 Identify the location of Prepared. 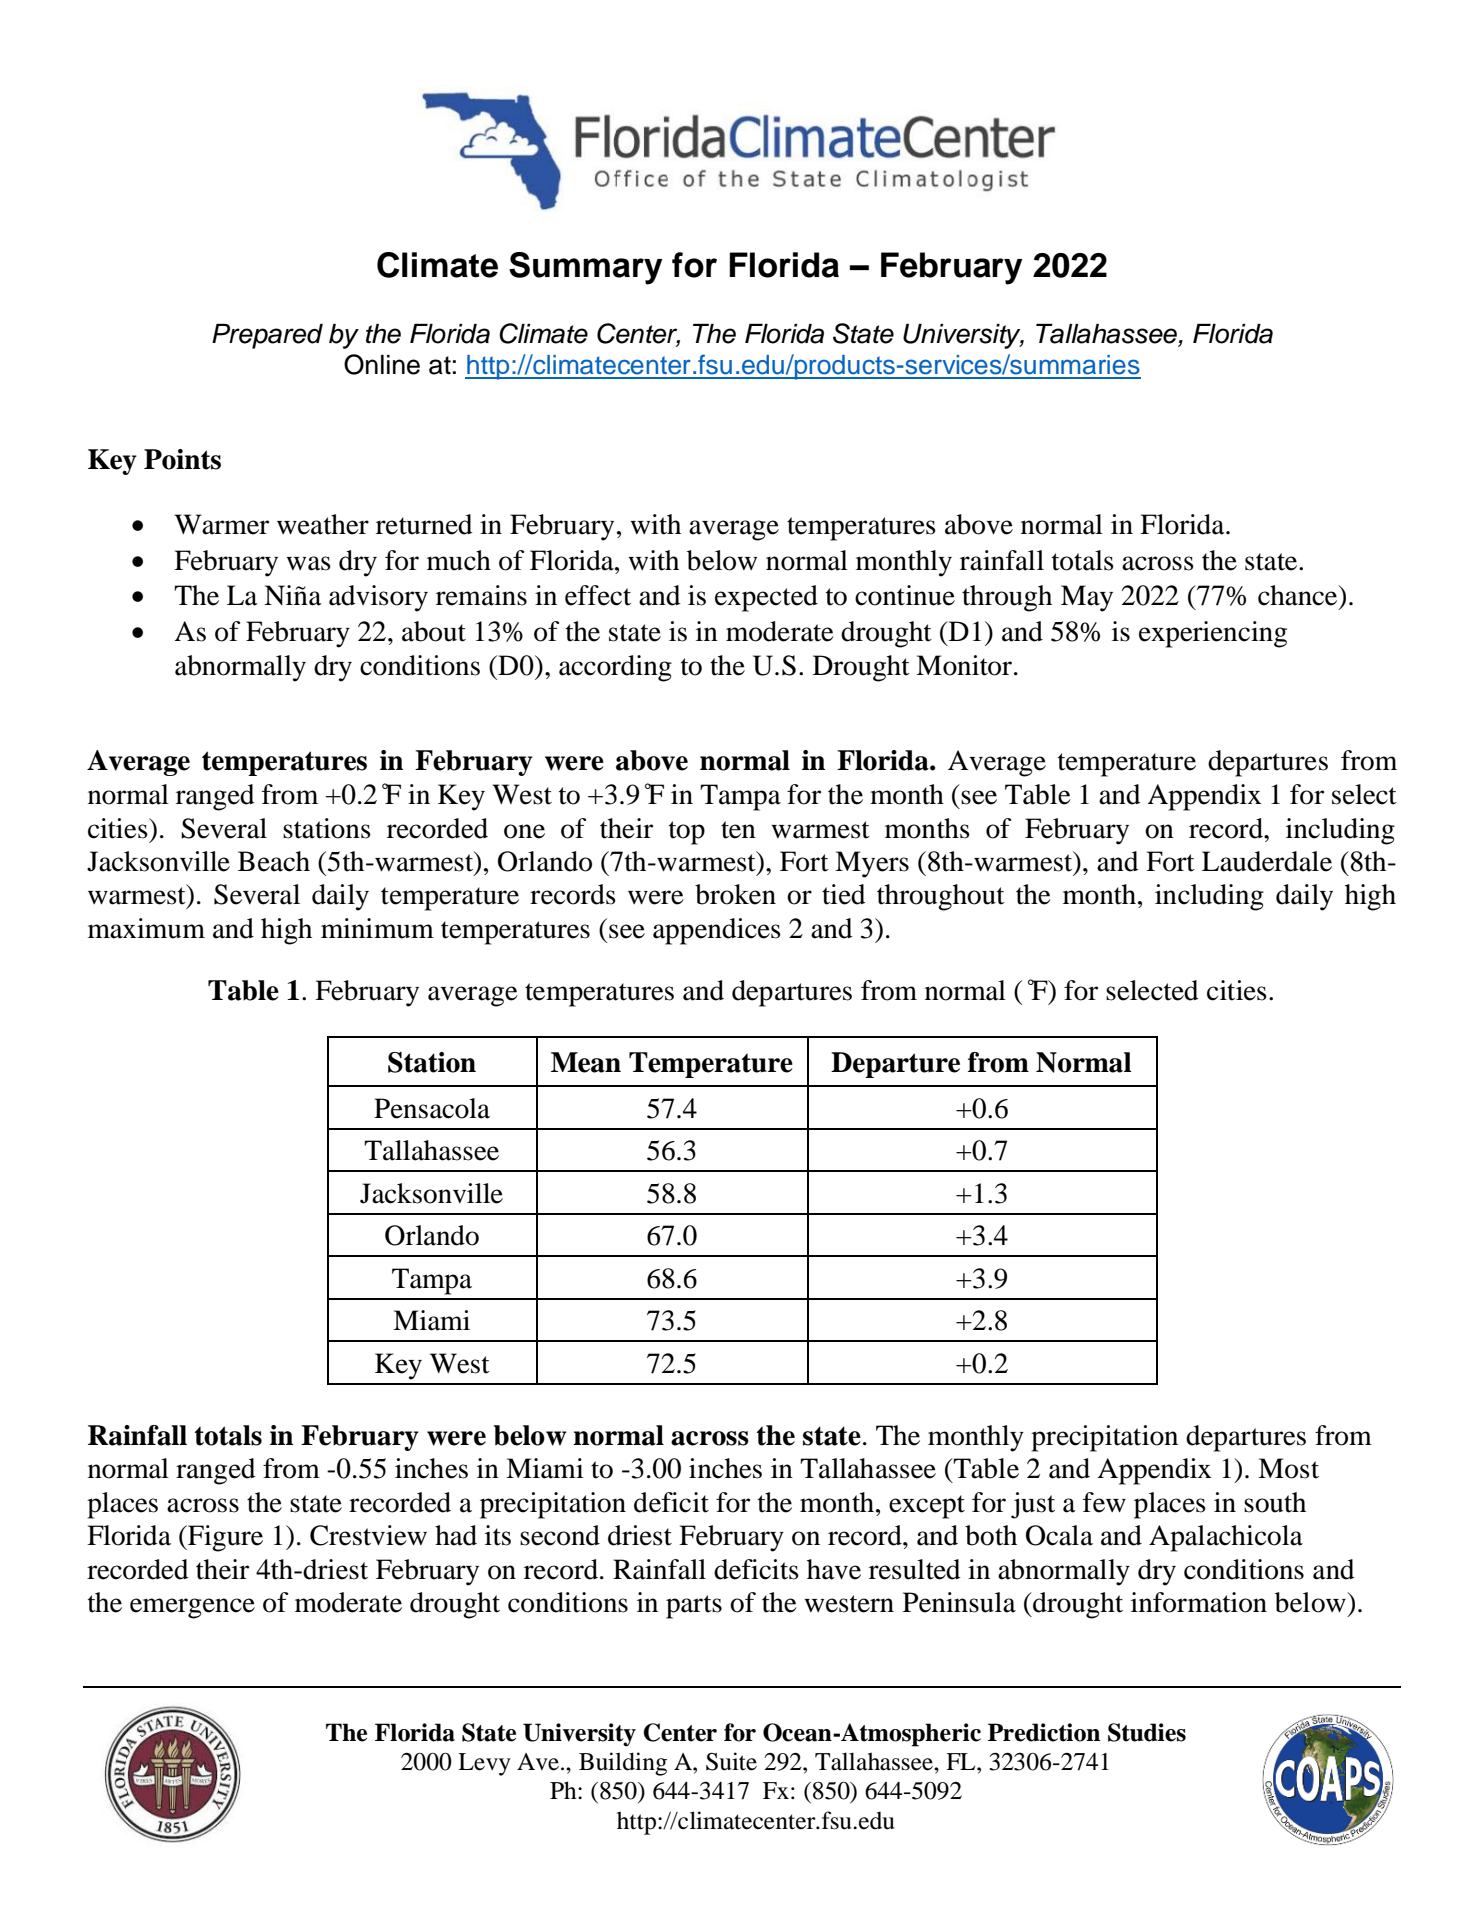
(267, 336).
